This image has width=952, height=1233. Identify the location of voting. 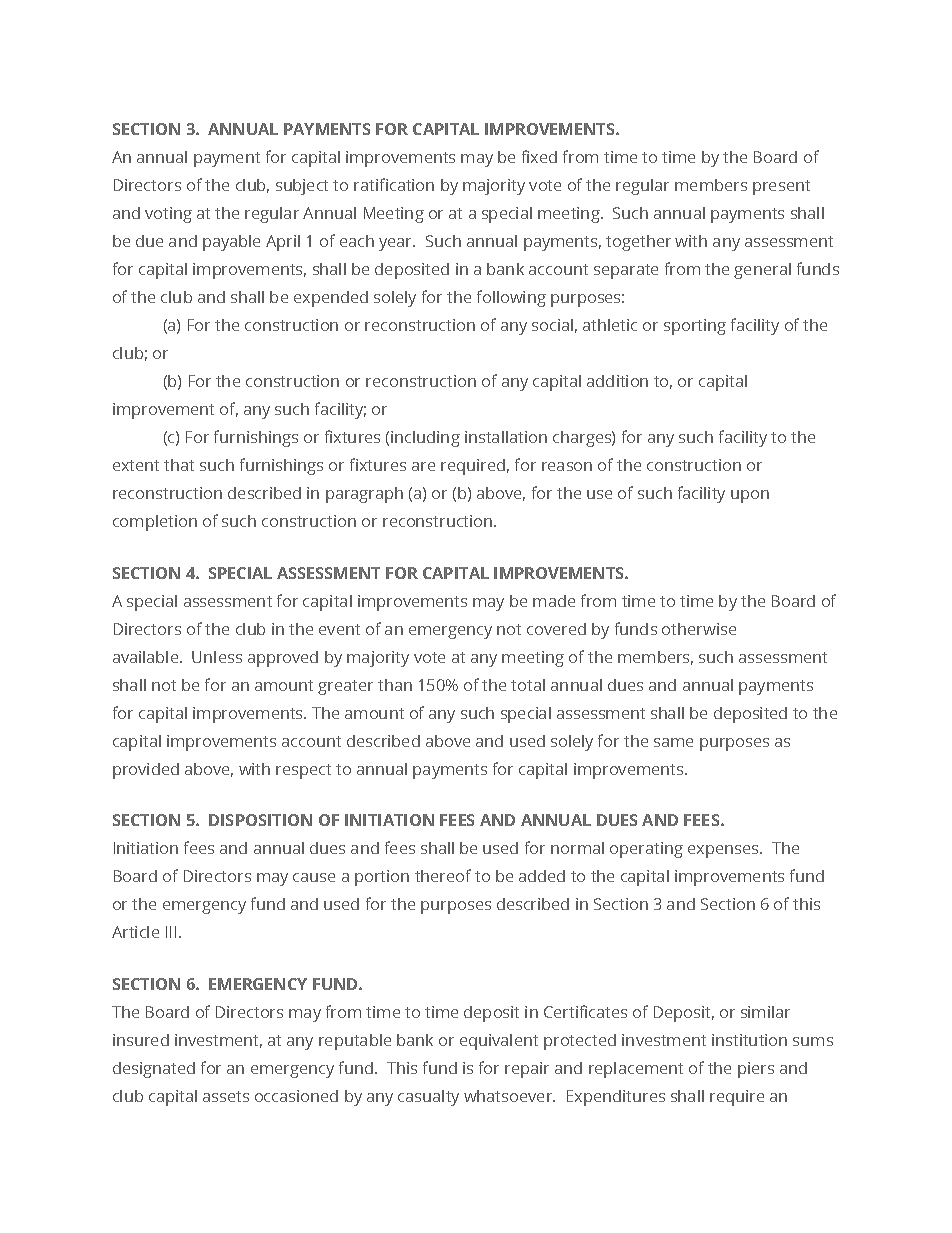
(168, 215).
